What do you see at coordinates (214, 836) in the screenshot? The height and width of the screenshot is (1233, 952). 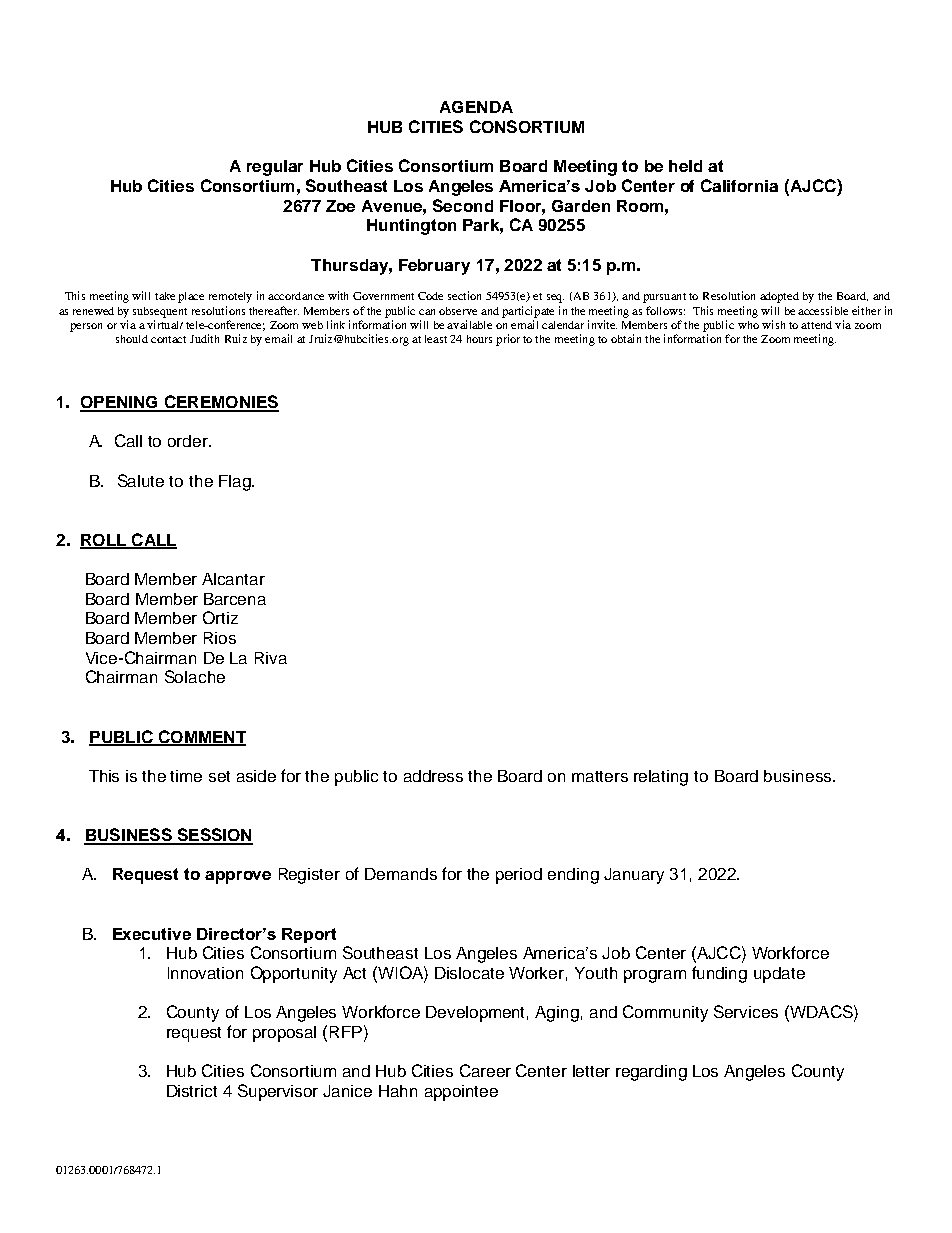 I see `SESSION` at bounding box center [214, 836].
